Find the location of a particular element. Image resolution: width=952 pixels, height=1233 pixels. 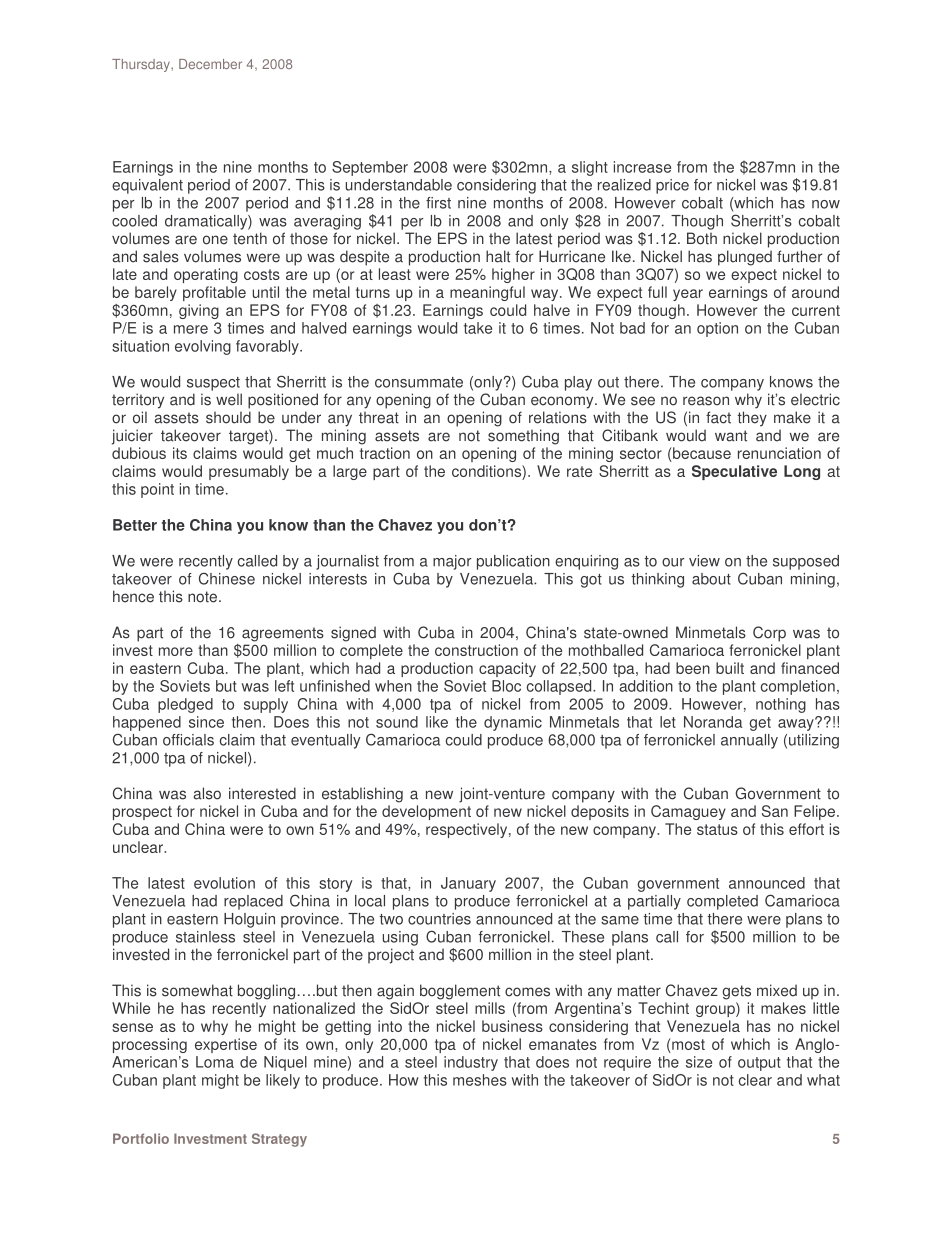

expertise is located at coordinates (226, 1045).
